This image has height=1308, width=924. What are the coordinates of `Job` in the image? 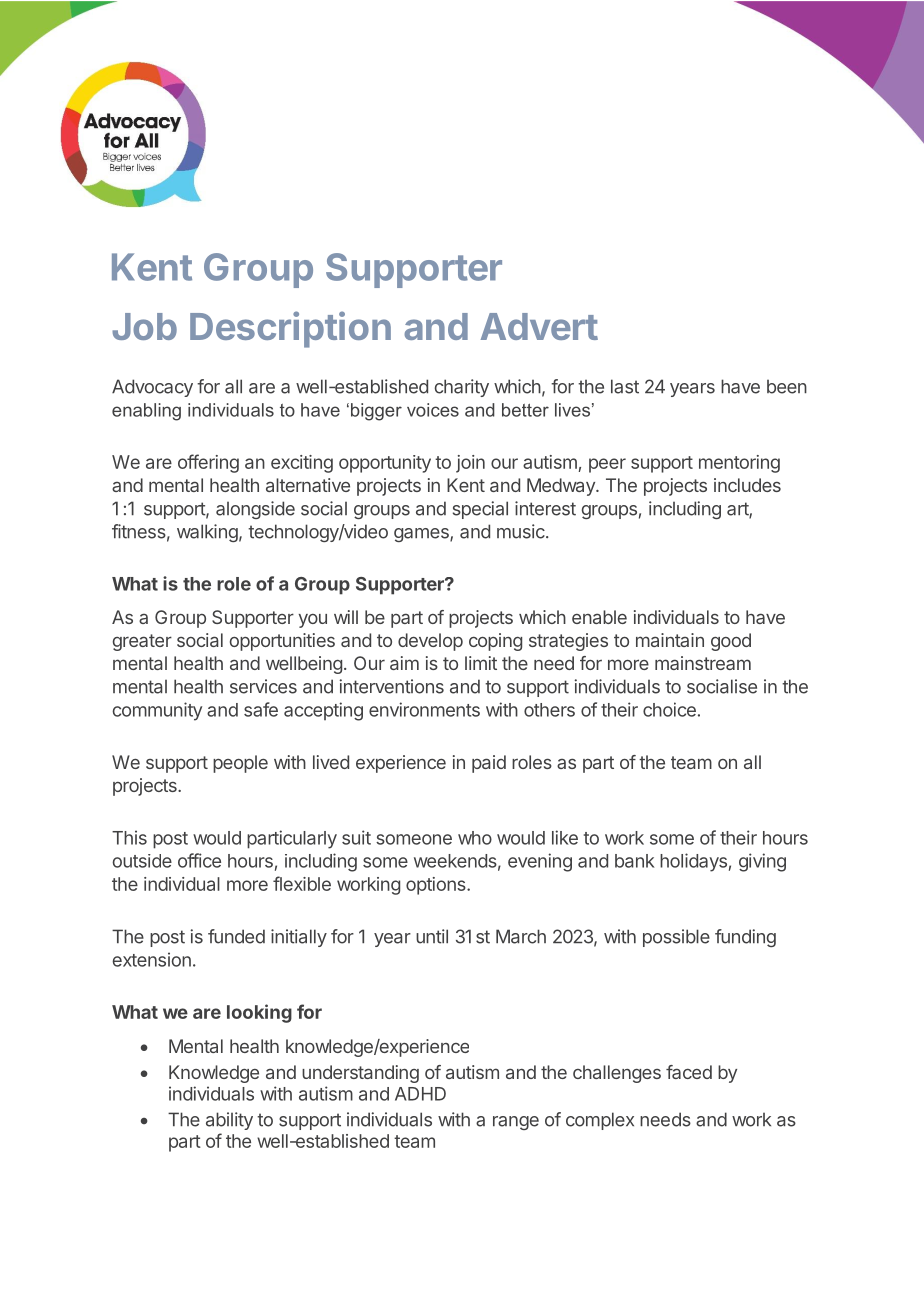 It's located at (144, 326).
